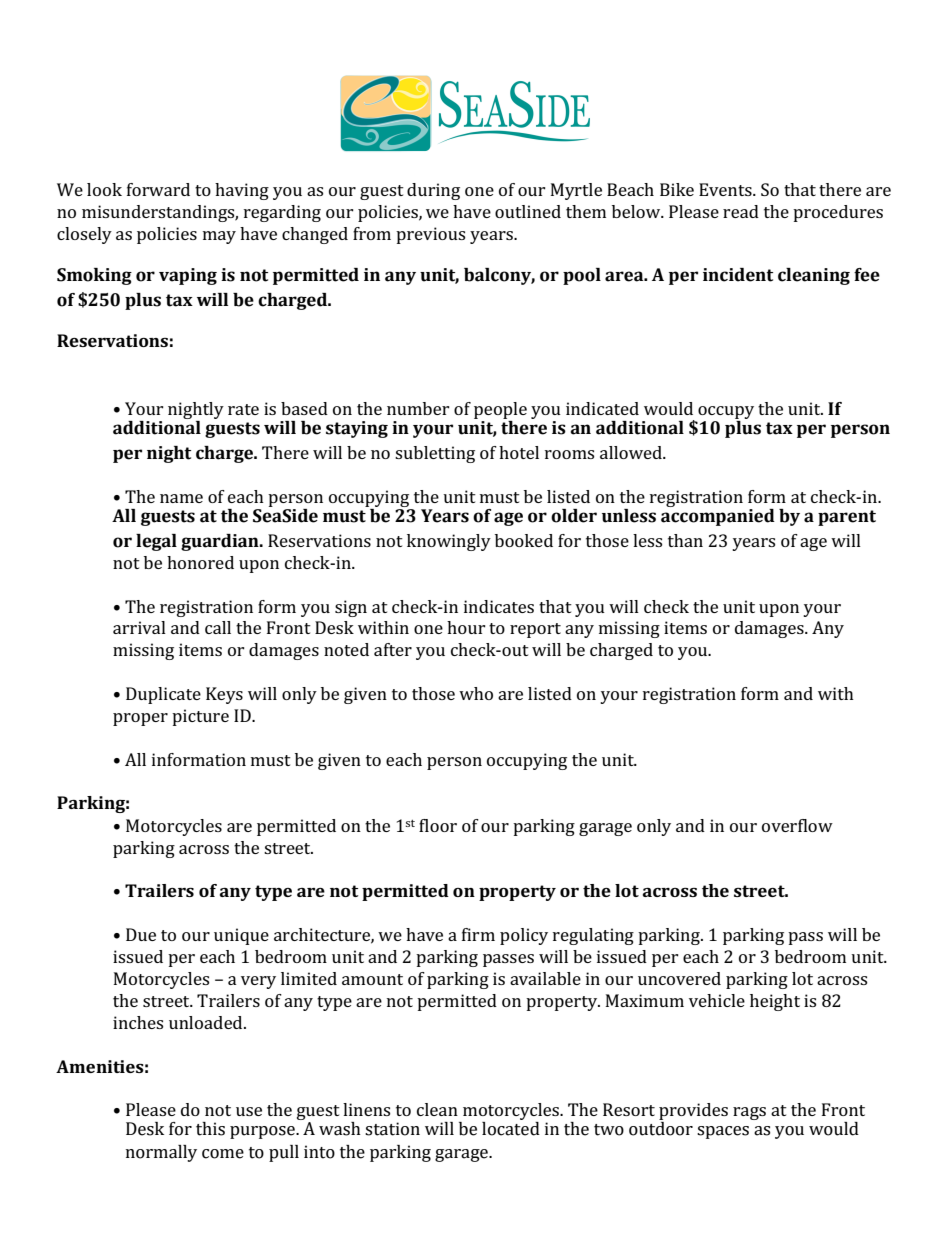 The width and height of the image is (952, 1233). I want to click on linens, so click(366, 1109).
